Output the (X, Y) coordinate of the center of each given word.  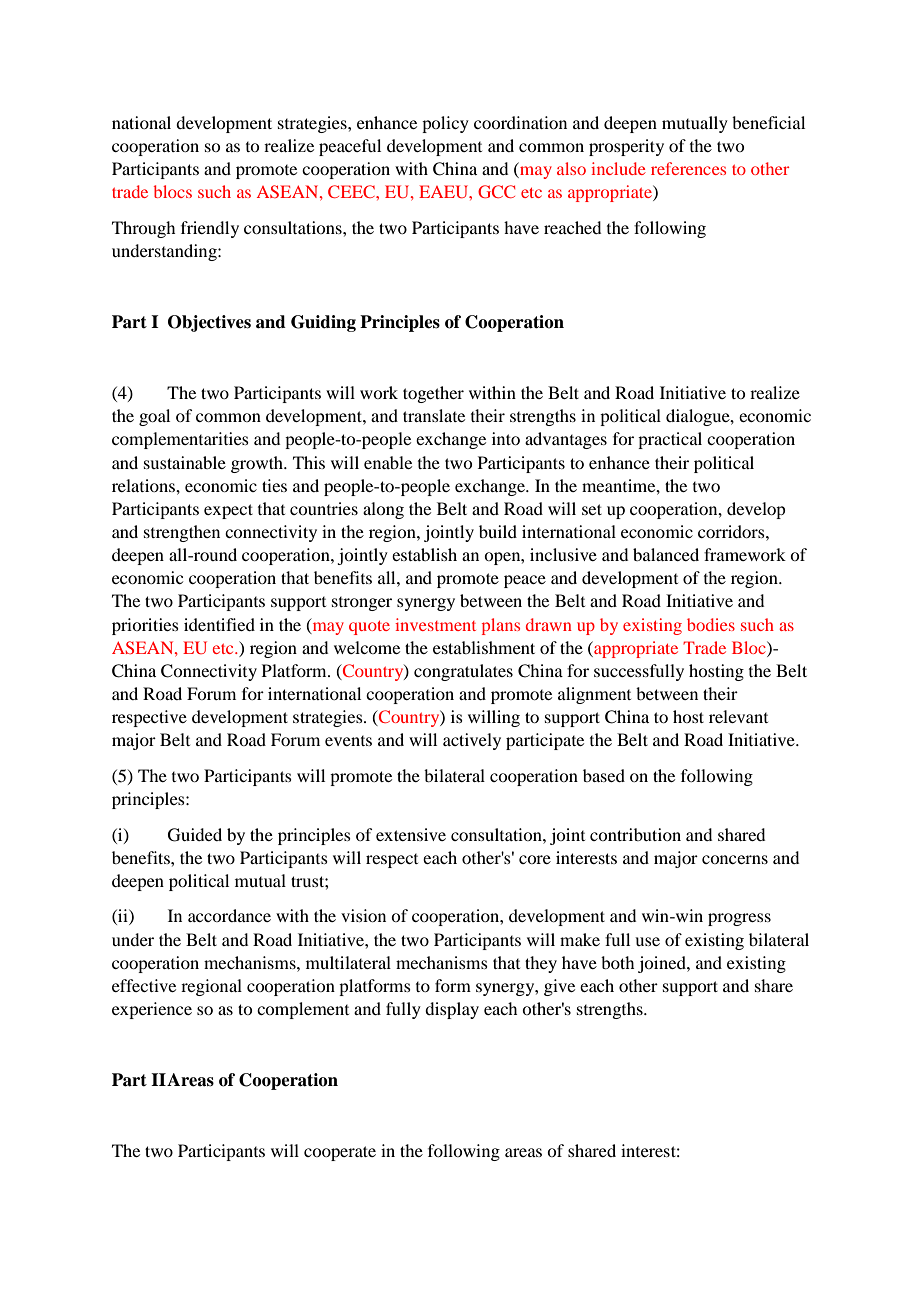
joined (663, 964)
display (452, 1010)
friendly (210, 229)
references (688, 168)
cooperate (340, 1153)
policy (445, 124)
